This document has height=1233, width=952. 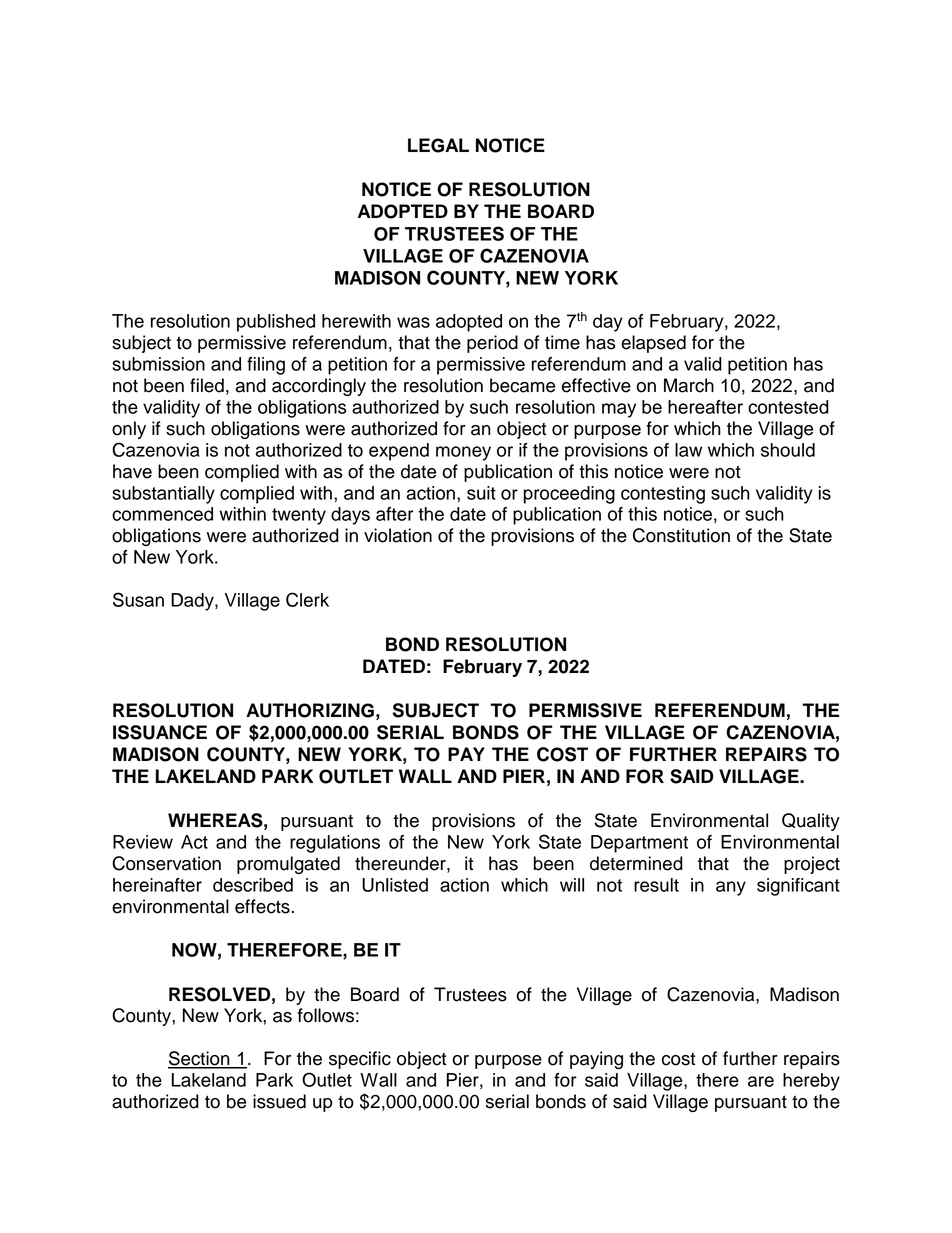 What do you see at coordinates (200, 1059) in the document?
I see `Section` at bounding box center [200, 1059].
